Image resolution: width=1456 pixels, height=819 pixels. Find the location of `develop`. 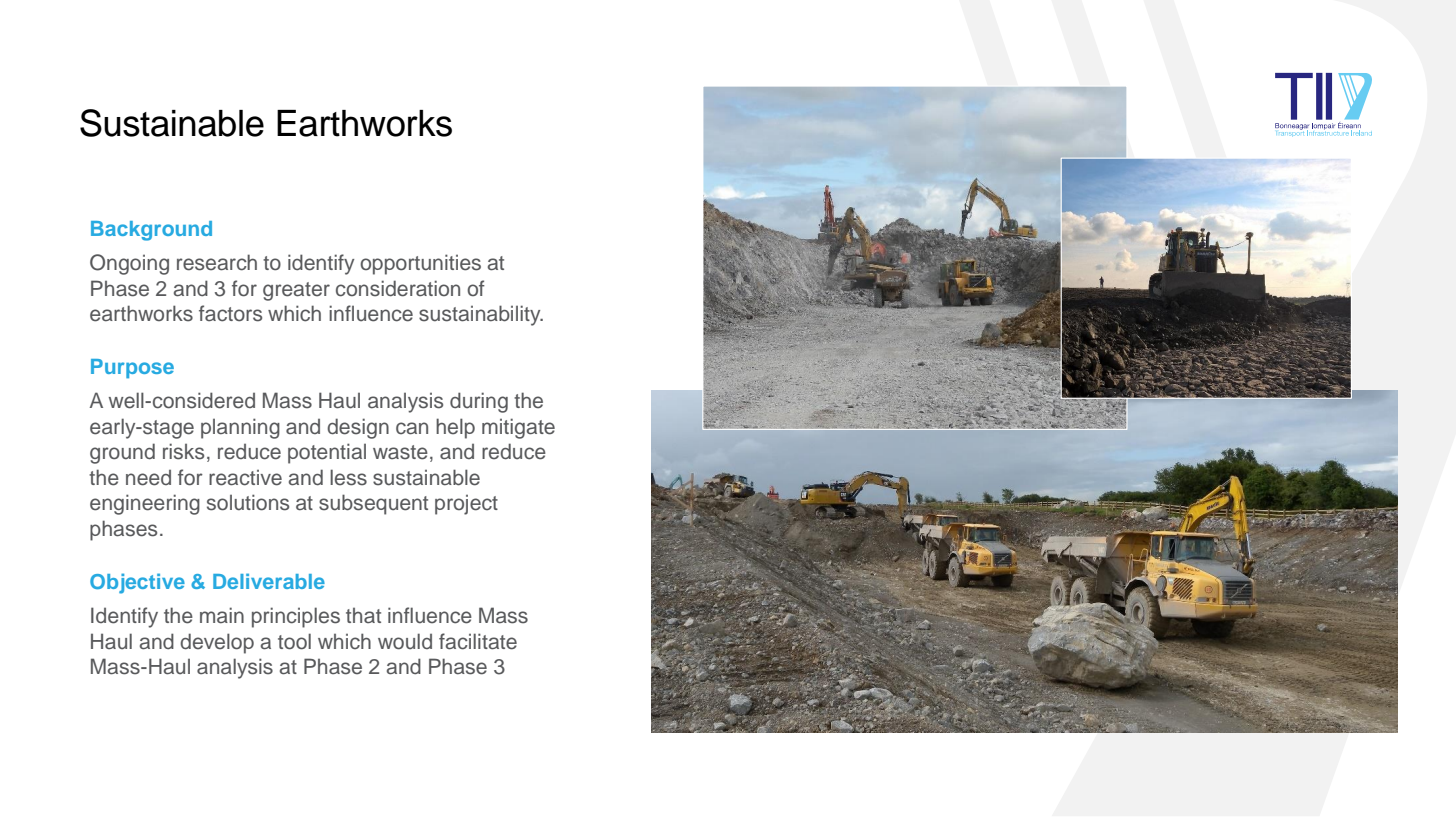

develop is located at coordinates (217, 643).
